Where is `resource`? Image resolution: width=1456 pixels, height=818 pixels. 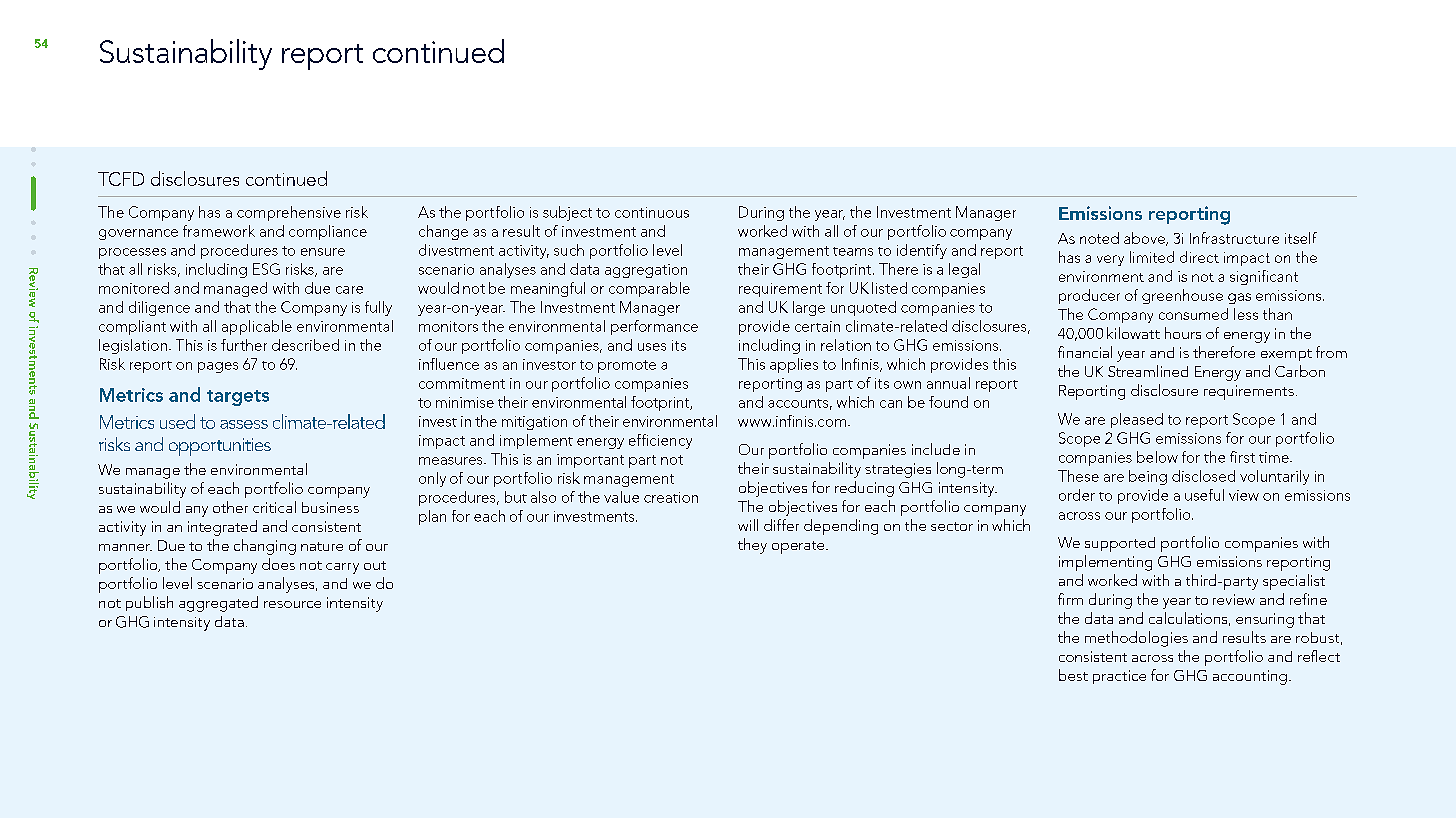 resource is located at coordinates (292, 604).
